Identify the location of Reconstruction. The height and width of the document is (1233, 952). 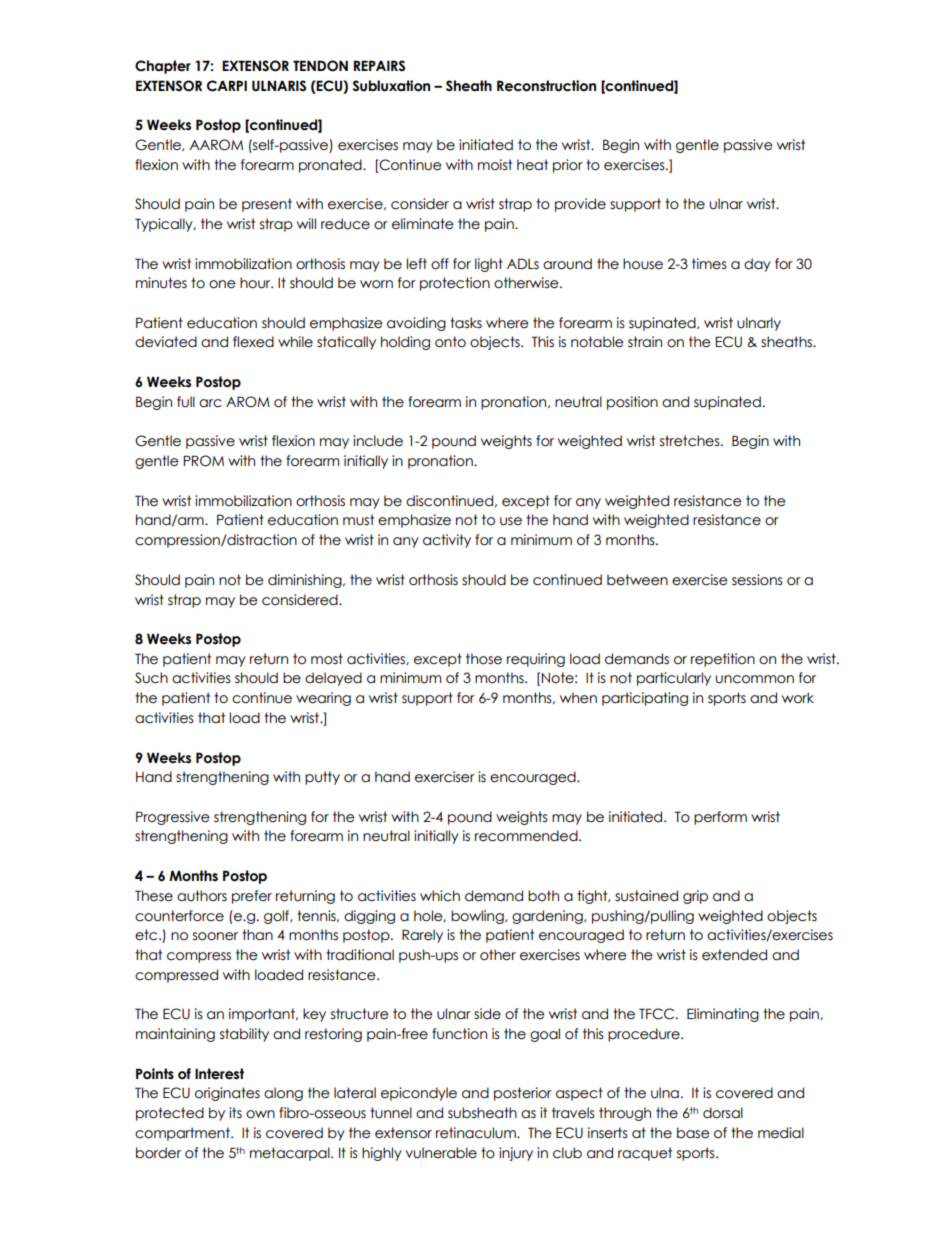
(546, 86).
